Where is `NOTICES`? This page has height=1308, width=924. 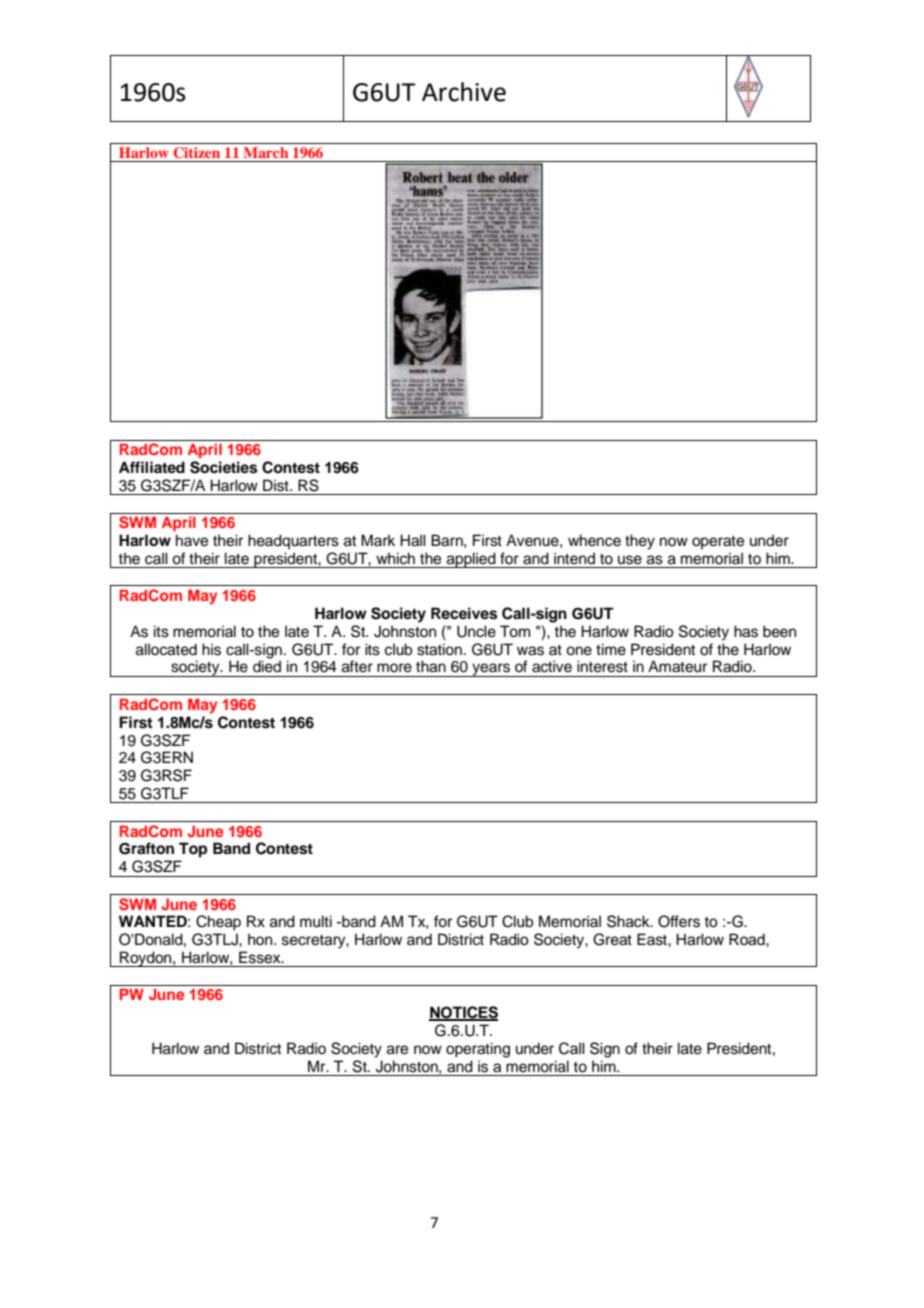
NOTICES is located at coordinates (463, 1013).
